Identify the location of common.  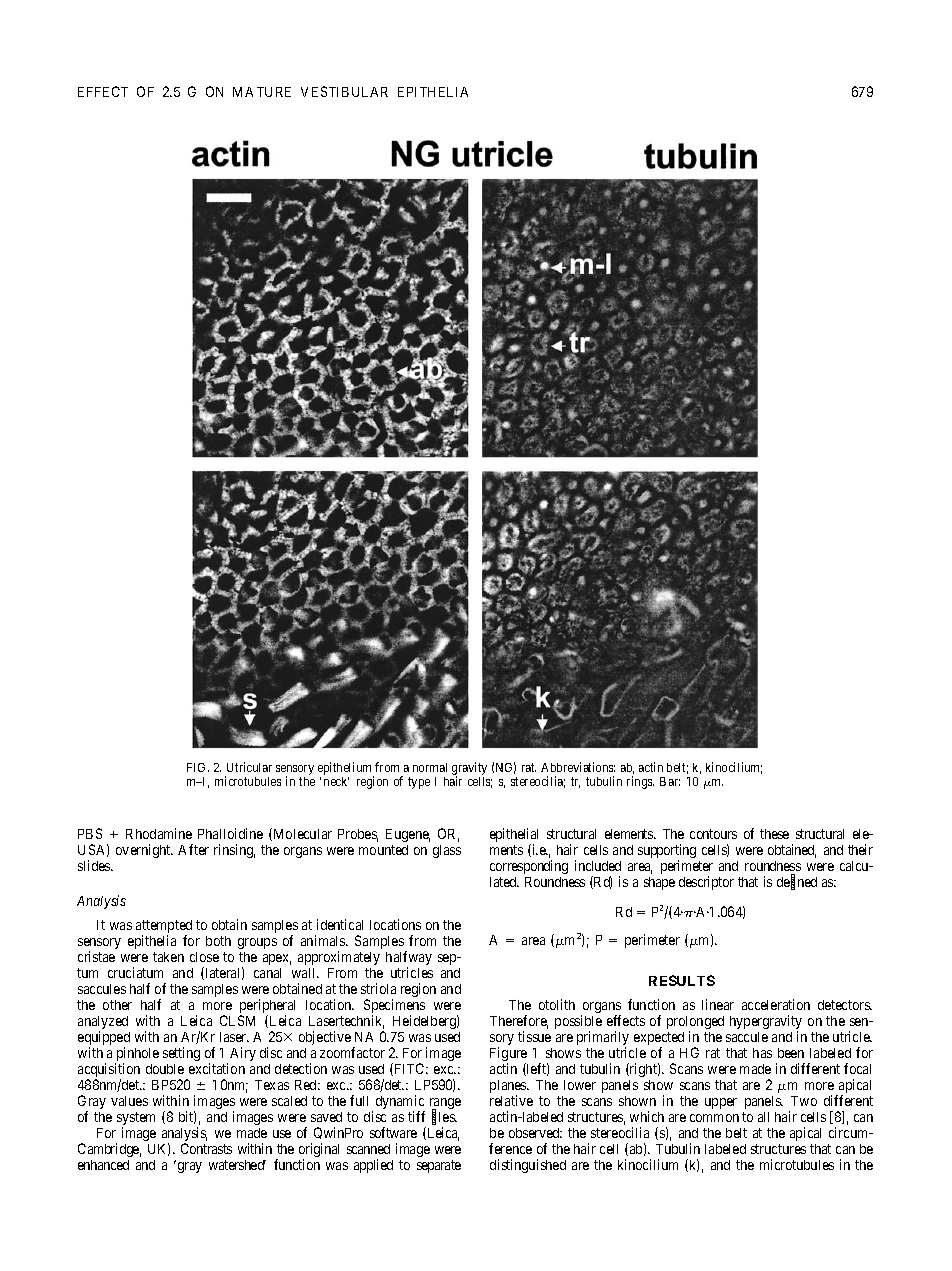
(714, 1118).
